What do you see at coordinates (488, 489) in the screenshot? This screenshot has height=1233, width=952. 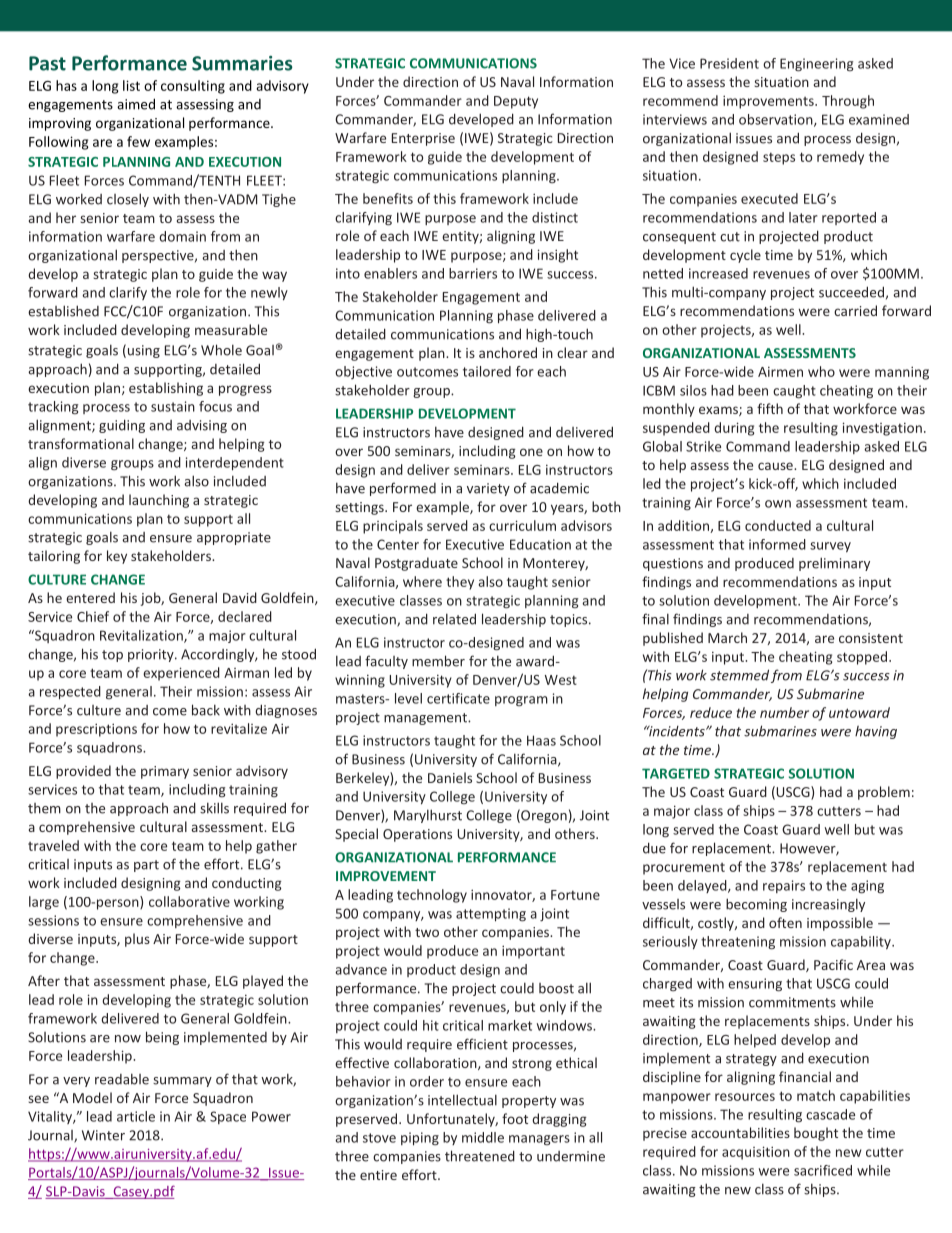 I see `variety` at bounding box center [488, 489].
